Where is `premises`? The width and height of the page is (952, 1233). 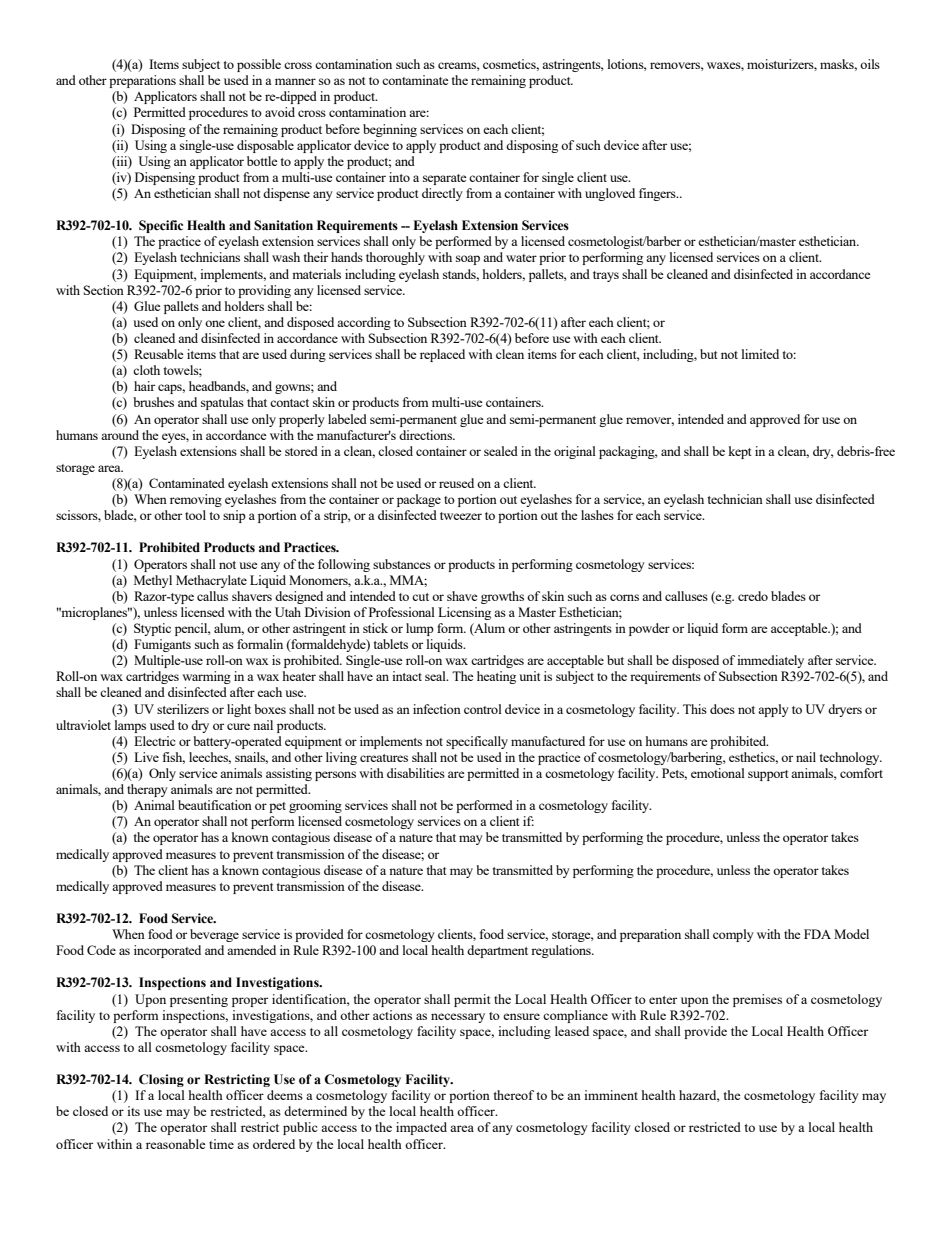 premises is located at coordinates (757, 1000).
